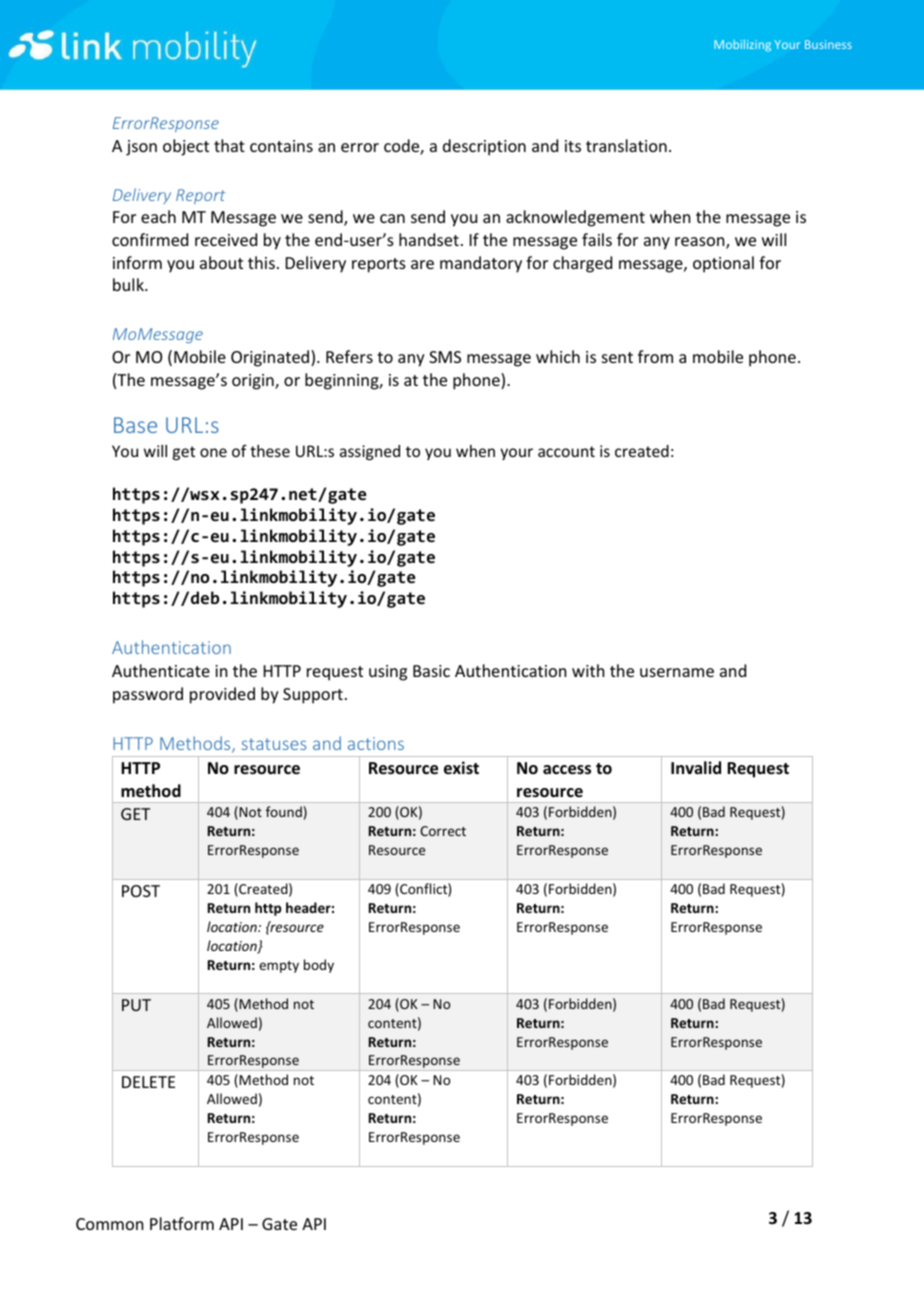 The height and width of the screenshot is (1308, 924). What do you see at coordinates (696, 767) in the screenshot?
I see `Invalid` at bounding box center [696, 767].
